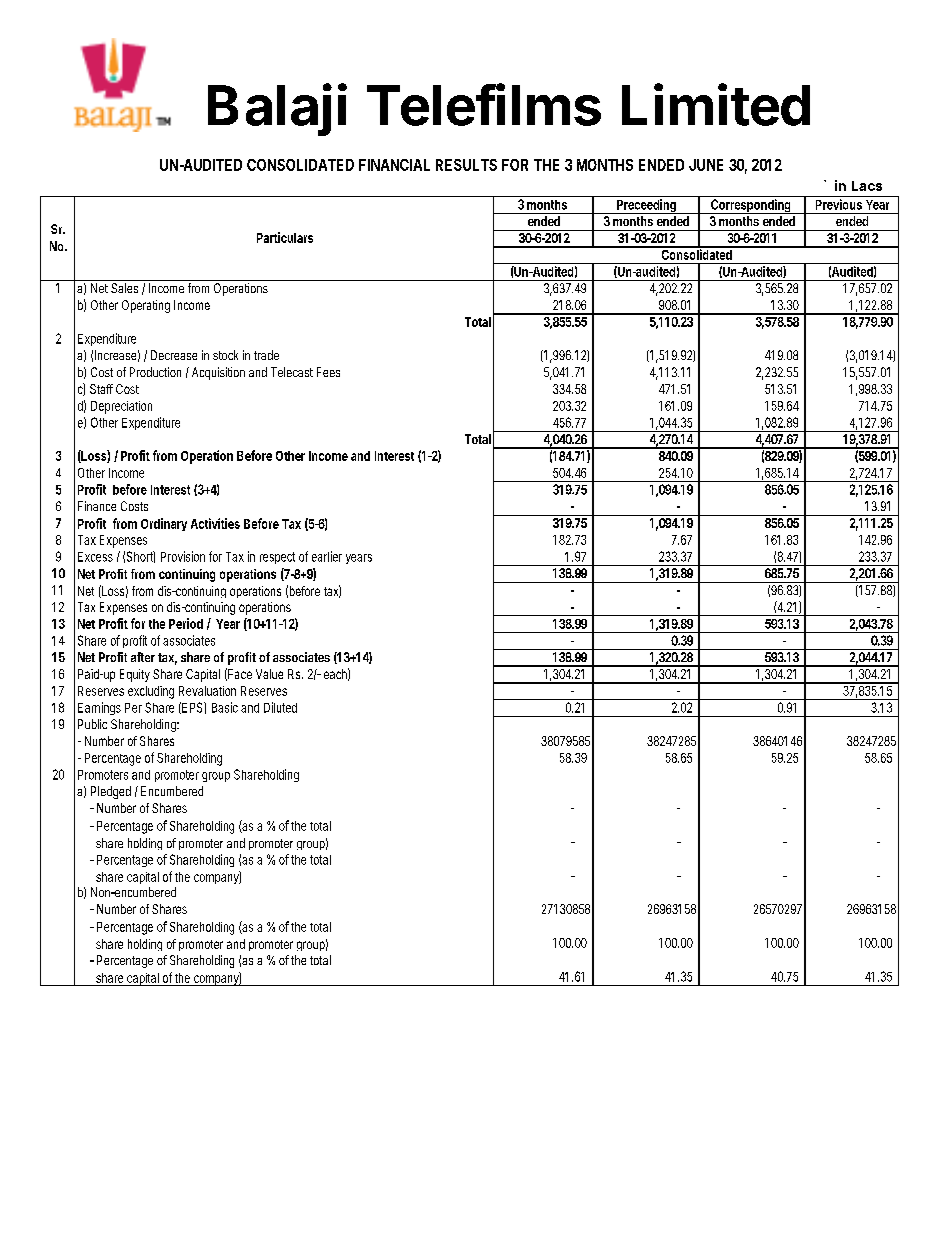 The width and height of the screenshot is (952, 1233). Describe the element at coordinates (280, 707) in the screenshot. I see `Diluted` at that location.
